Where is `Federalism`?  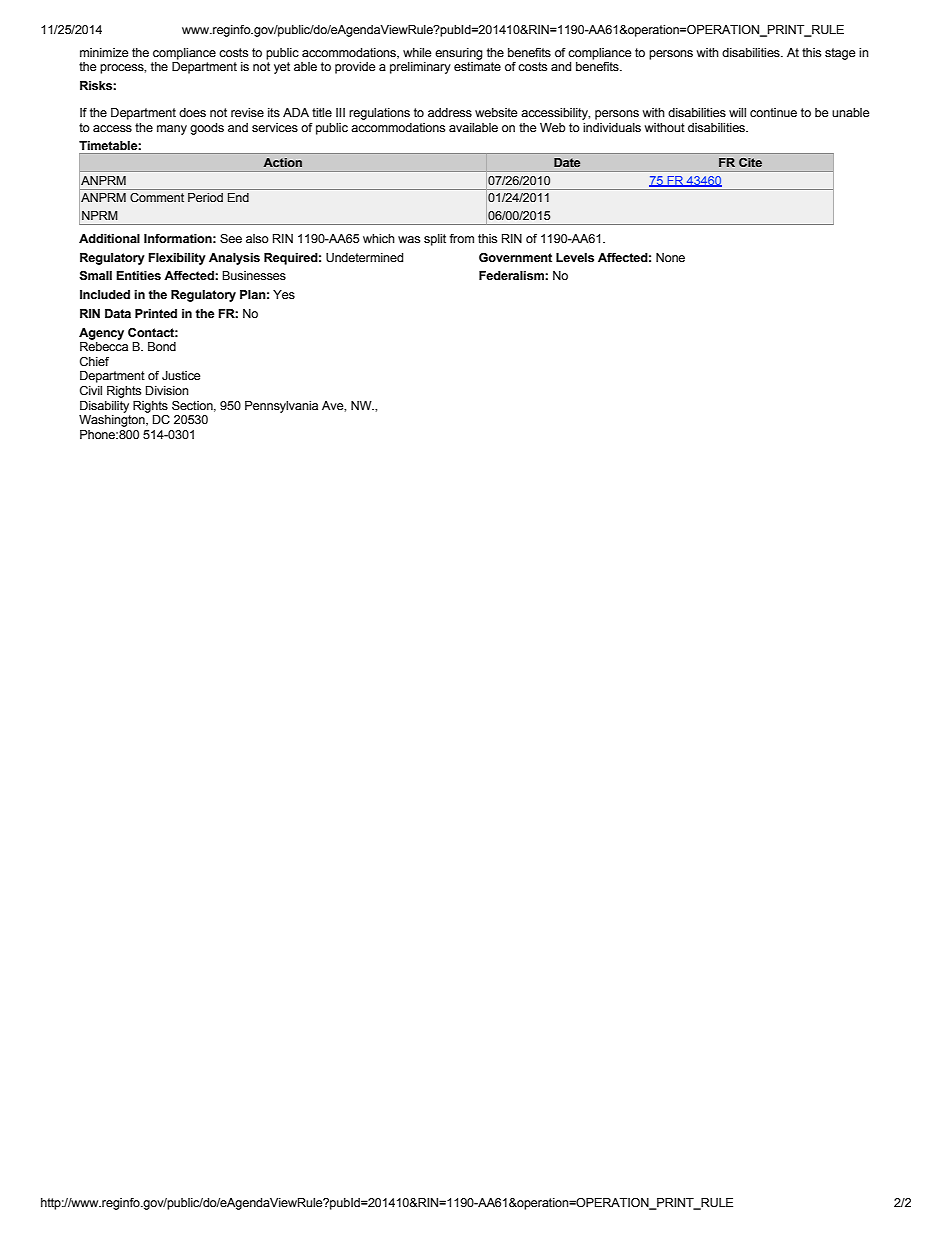
Federalism is located at coordinates (512, 275).
